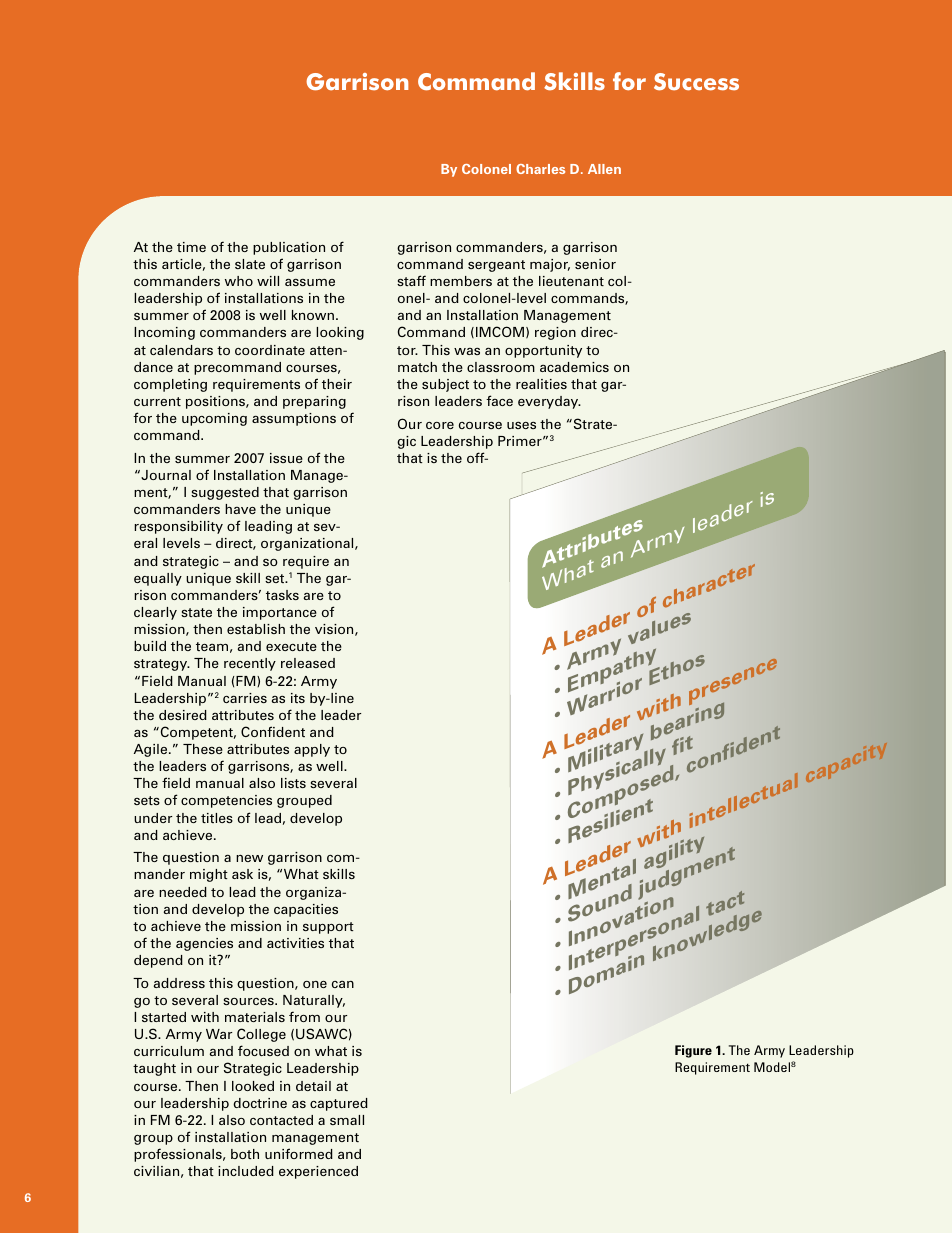 This screenshot has width=952, height=1233. I want to click on Charles, so click(540, 169).
